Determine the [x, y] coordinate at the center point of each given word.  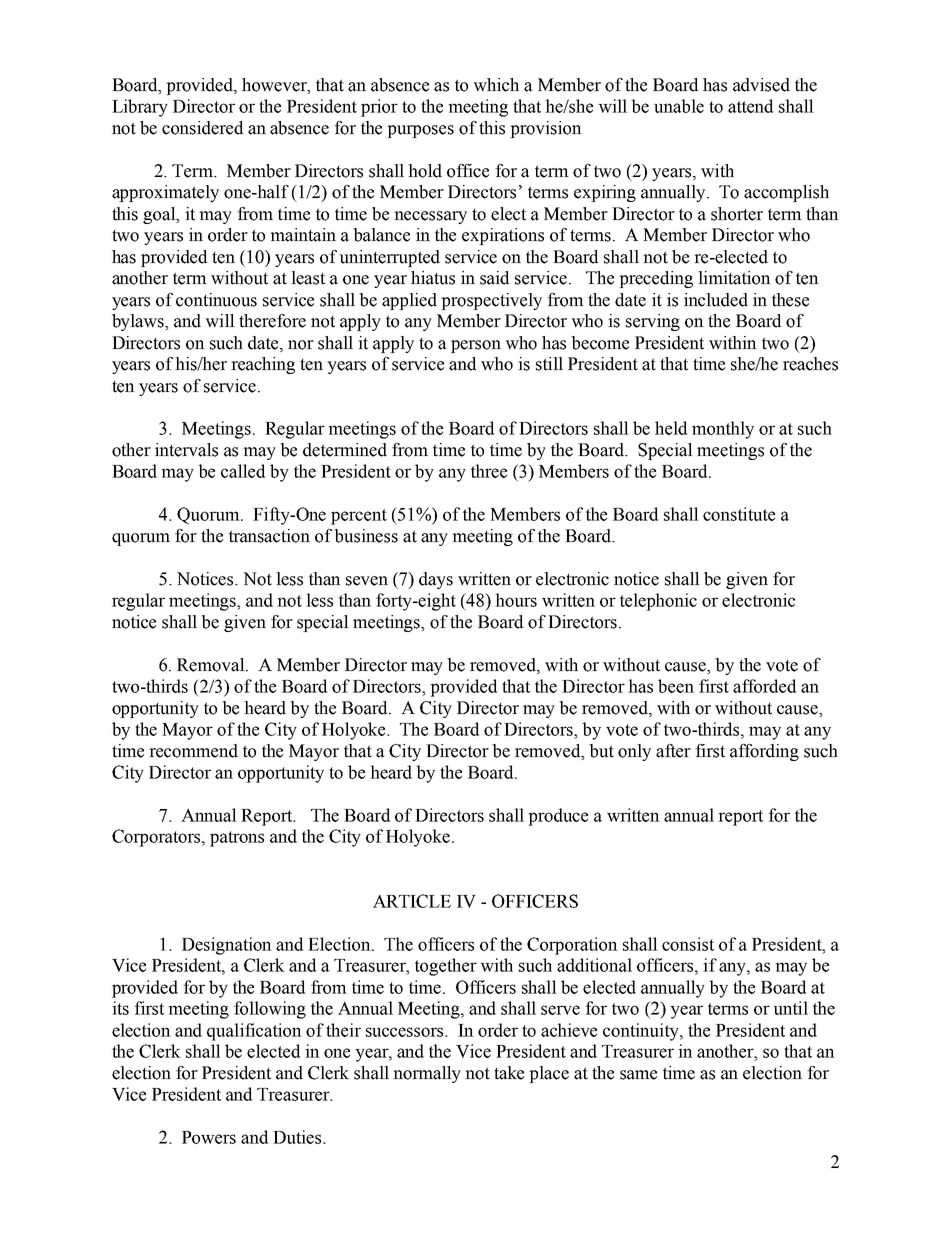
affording [764, 752]
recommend [193, 751]
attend [750, 106]
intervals [186, 450]
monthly [723, 430]
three [489, 471]
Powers [209, 1137]
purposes [420, 131]
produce [558, 817]
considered [202, 128]
